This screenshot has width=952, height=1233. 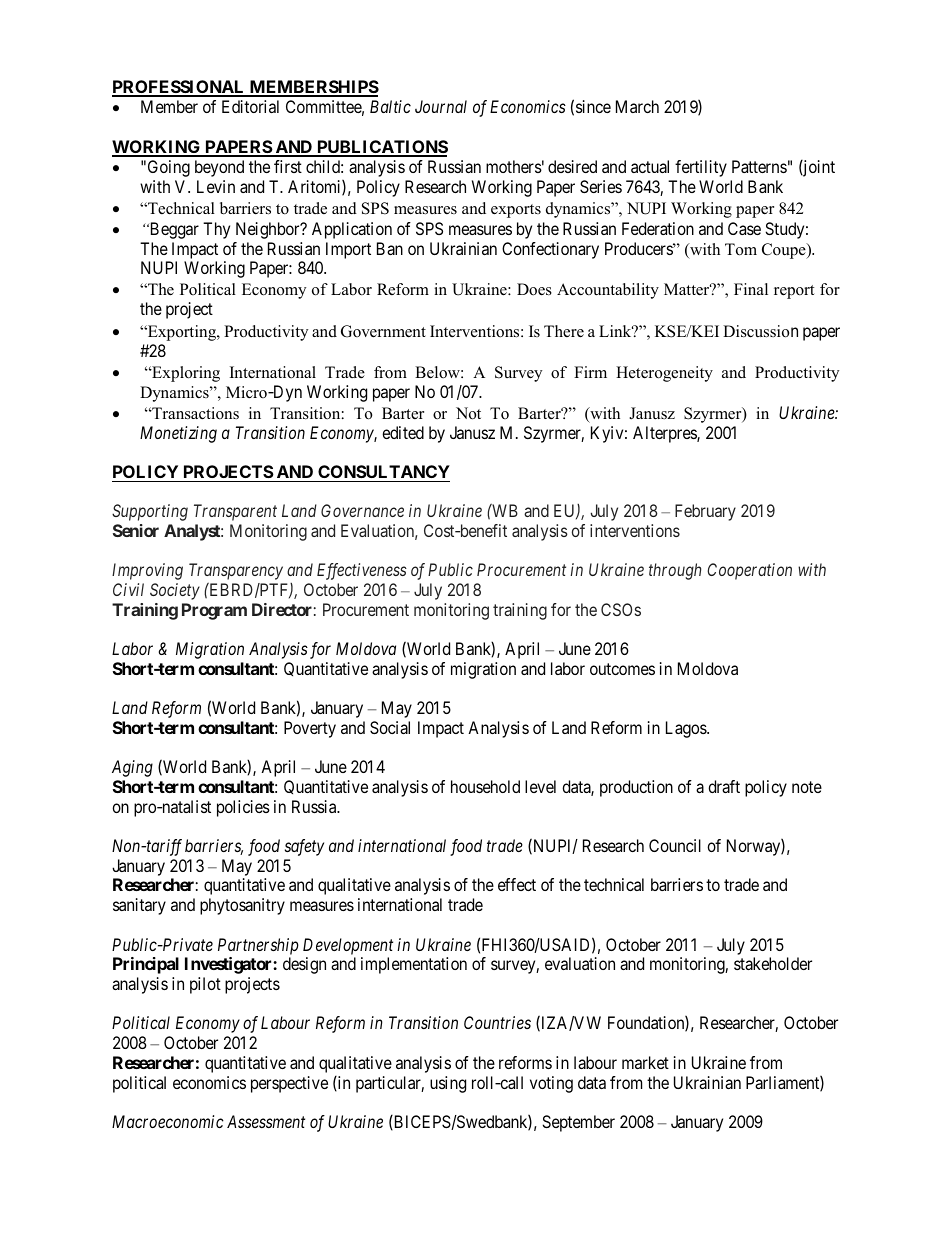 What do you see at coordinates (441, 106) in the screenshot?
I see `Journal` at bounding box center [441, 106].
